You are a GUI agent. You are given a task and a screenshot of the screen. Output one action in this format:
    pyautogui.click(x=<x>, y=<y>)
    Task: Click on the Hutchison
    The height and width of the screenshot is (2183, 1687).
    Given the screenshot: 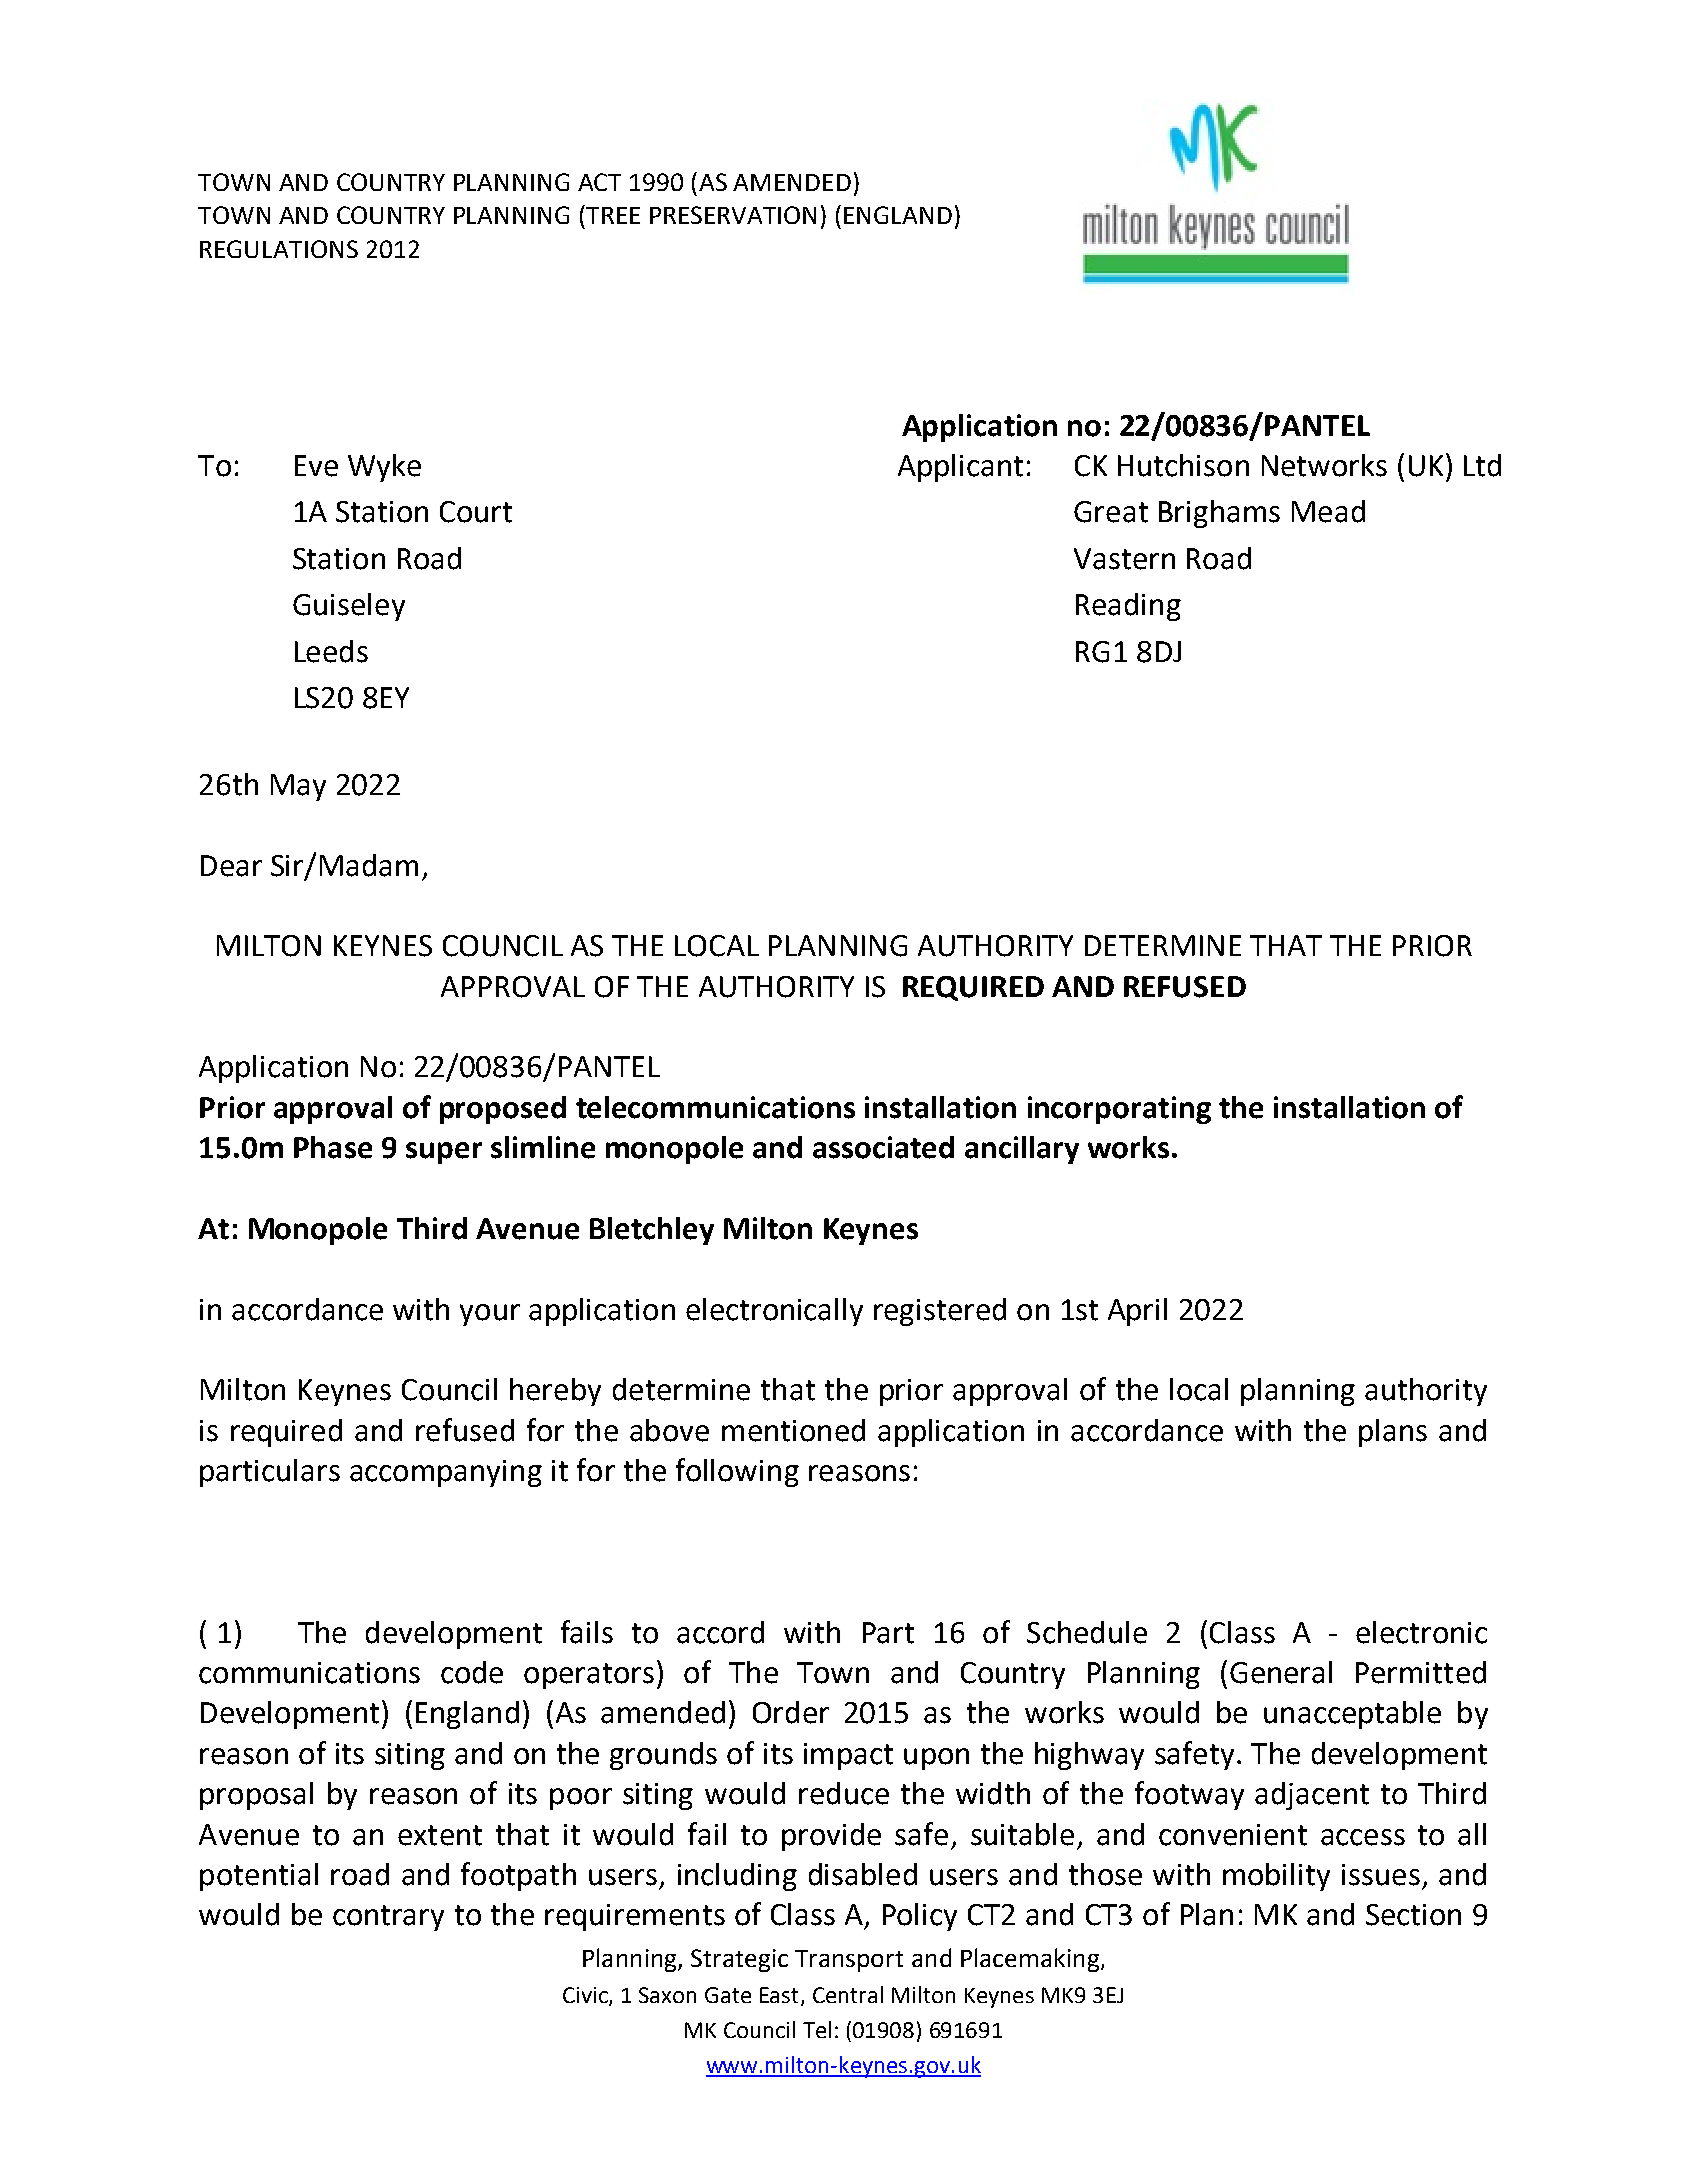 What is the action you would take?
    pyautogui.click(x=1183, y=465)
